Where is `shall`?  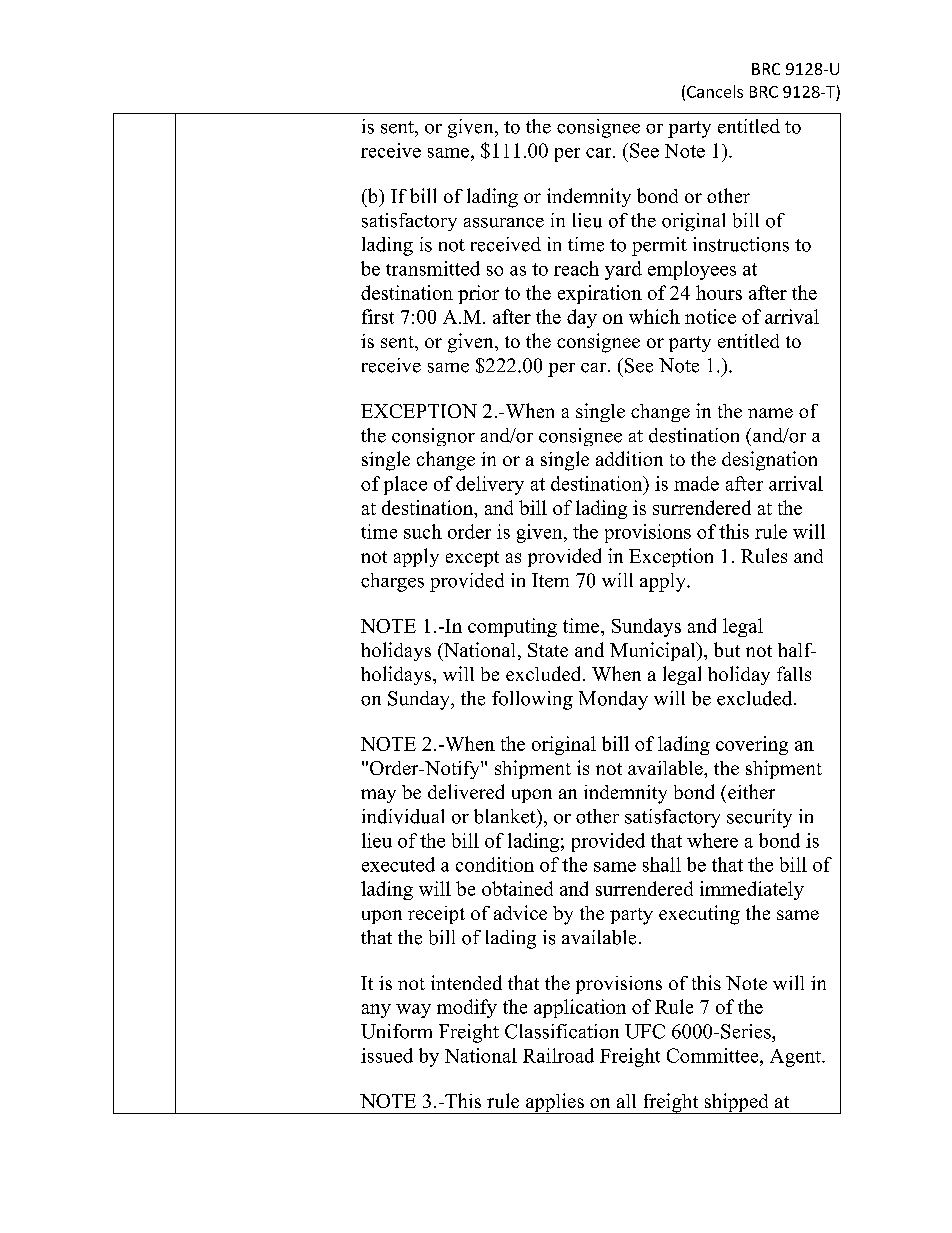 shall is located at coordinates (662, 864).
